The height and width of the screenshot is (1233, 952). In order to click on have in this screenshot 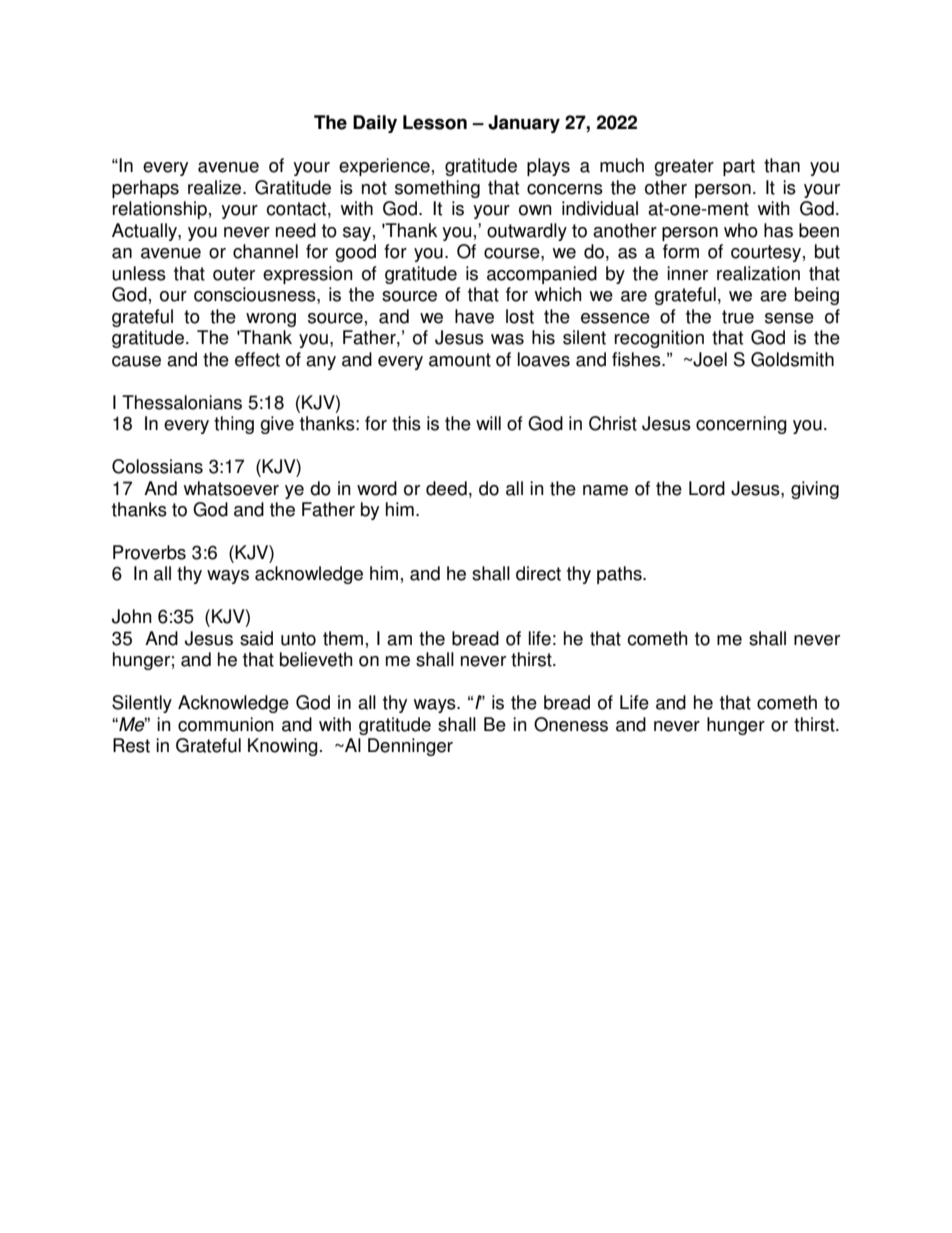, I will do `click(474, 316)`.
